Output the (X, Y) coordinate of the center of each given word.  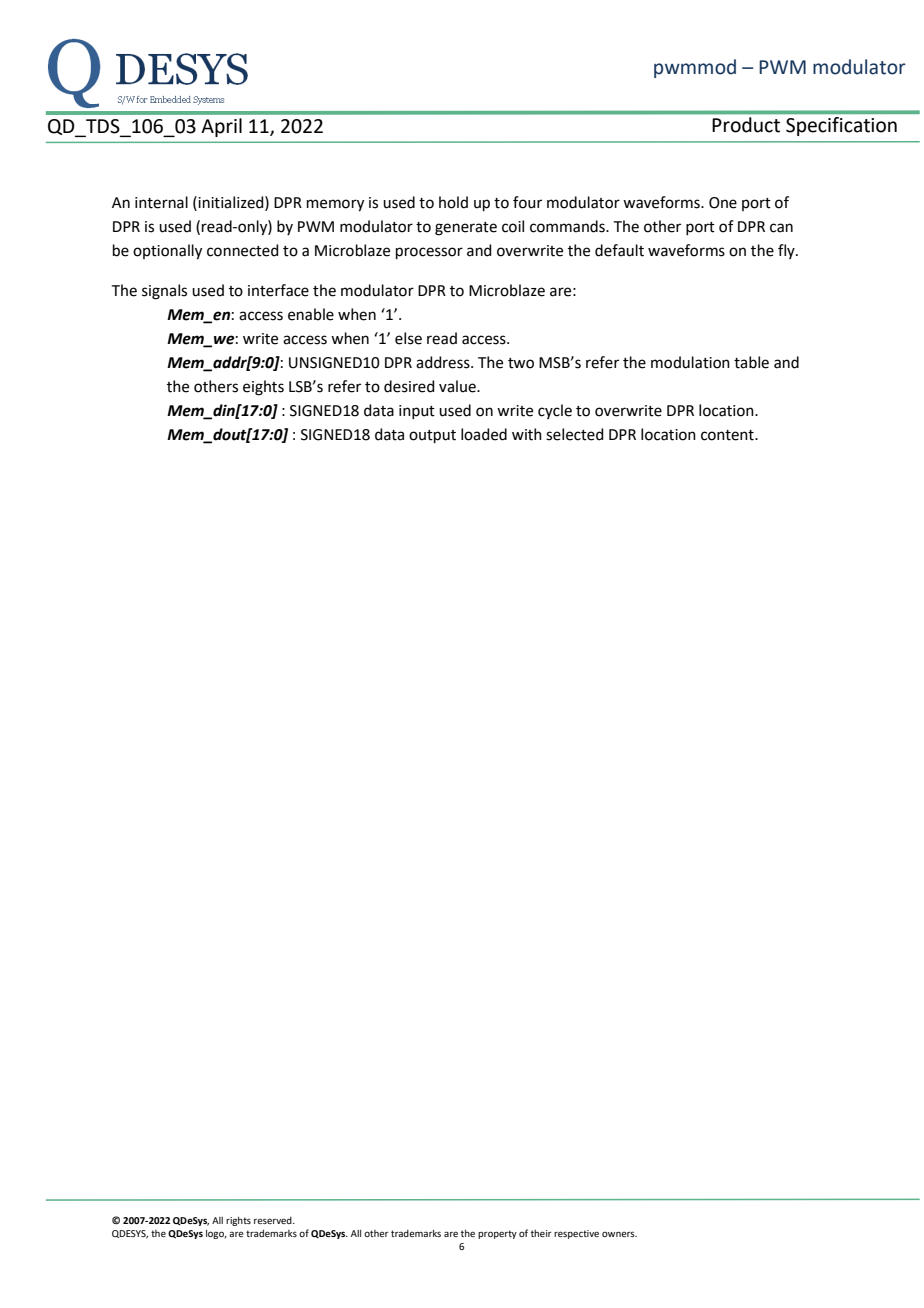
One (723, 203)
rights (238, 1221)
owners (619, 1234)
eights (263, 388)
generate (466, 229)
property (497, 1234)
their (541, 1233)
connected (243, 250)
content (728, 435)
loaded (484, 434)
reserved (274, 1220)
